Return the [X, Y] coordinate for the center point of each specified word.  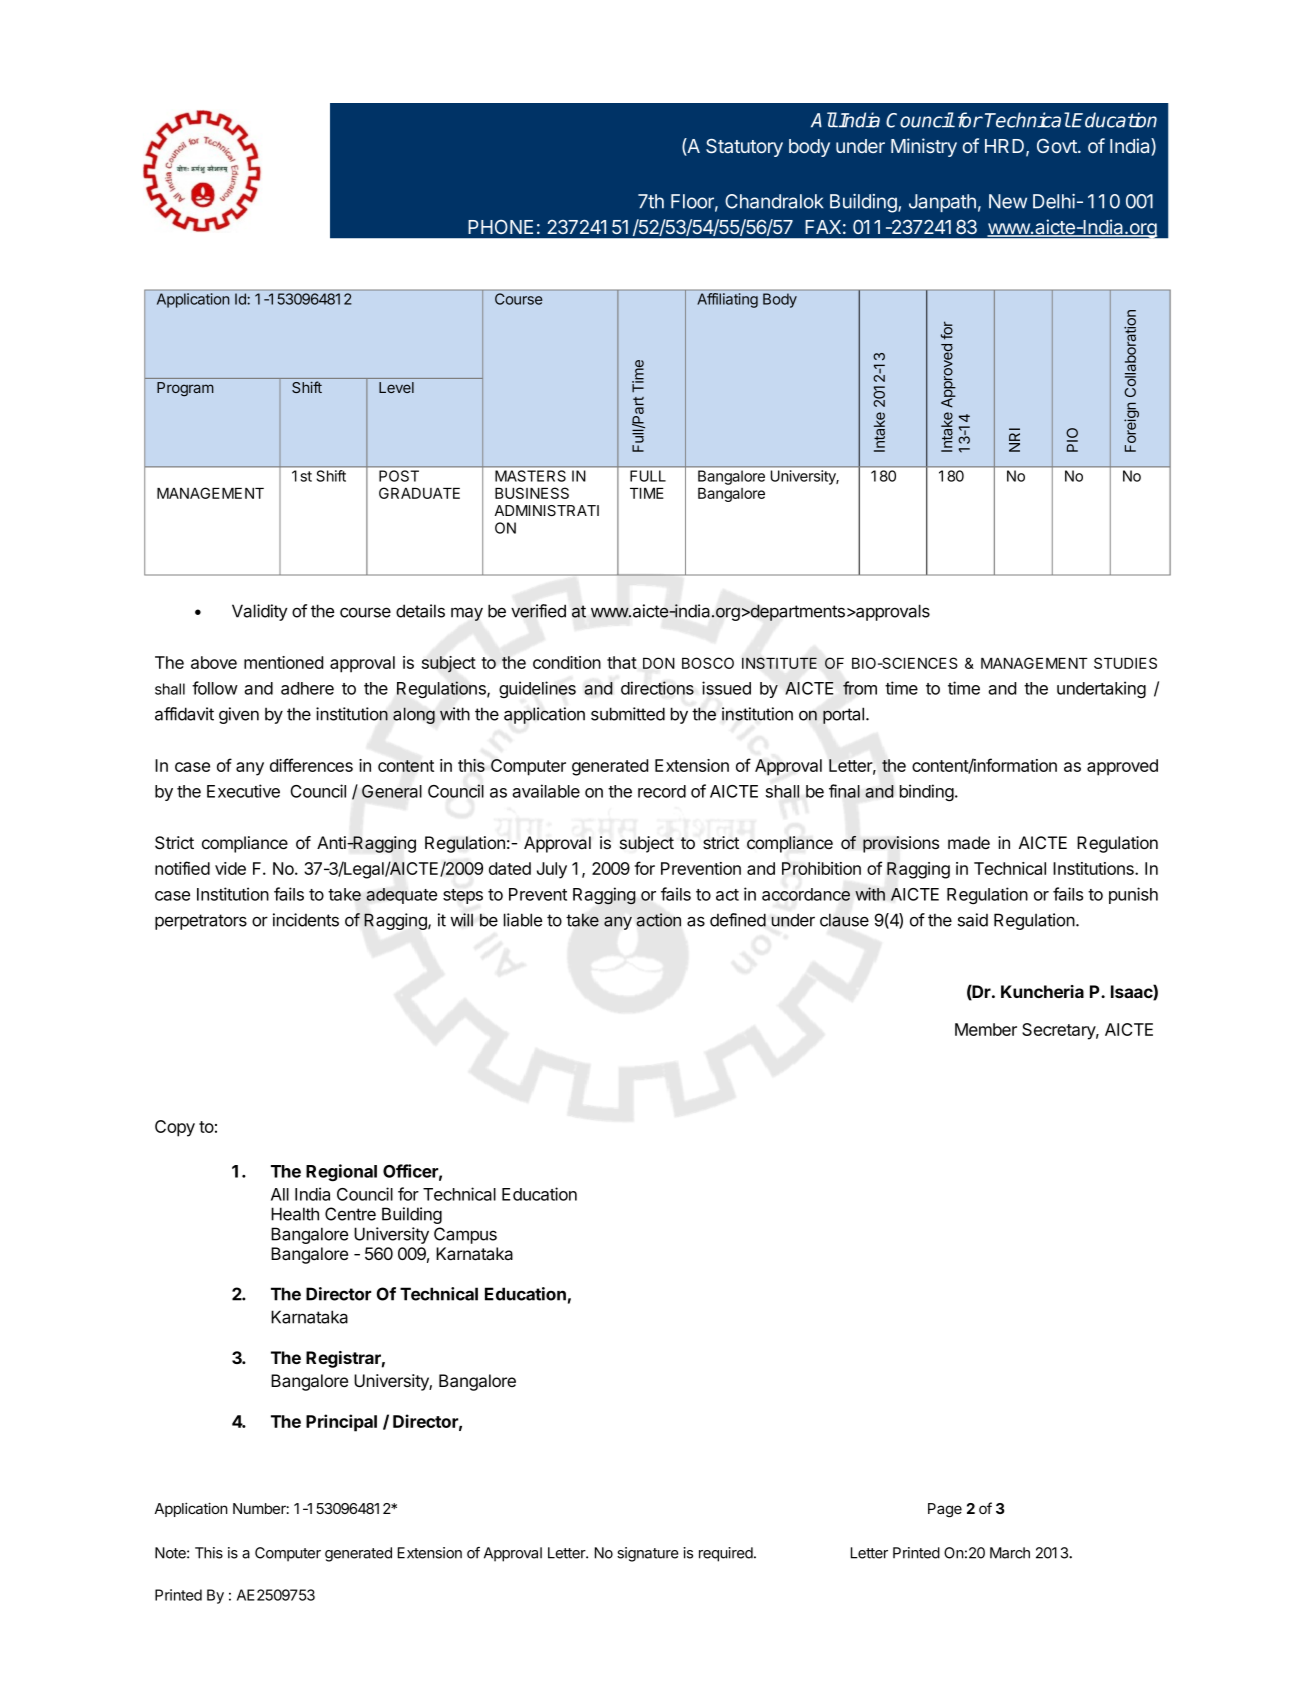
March [1010, 1553]
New [1008, 201]
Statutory [744, 148]
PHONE [500, 227]
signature [648, 1554]
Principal [341, 1423]
